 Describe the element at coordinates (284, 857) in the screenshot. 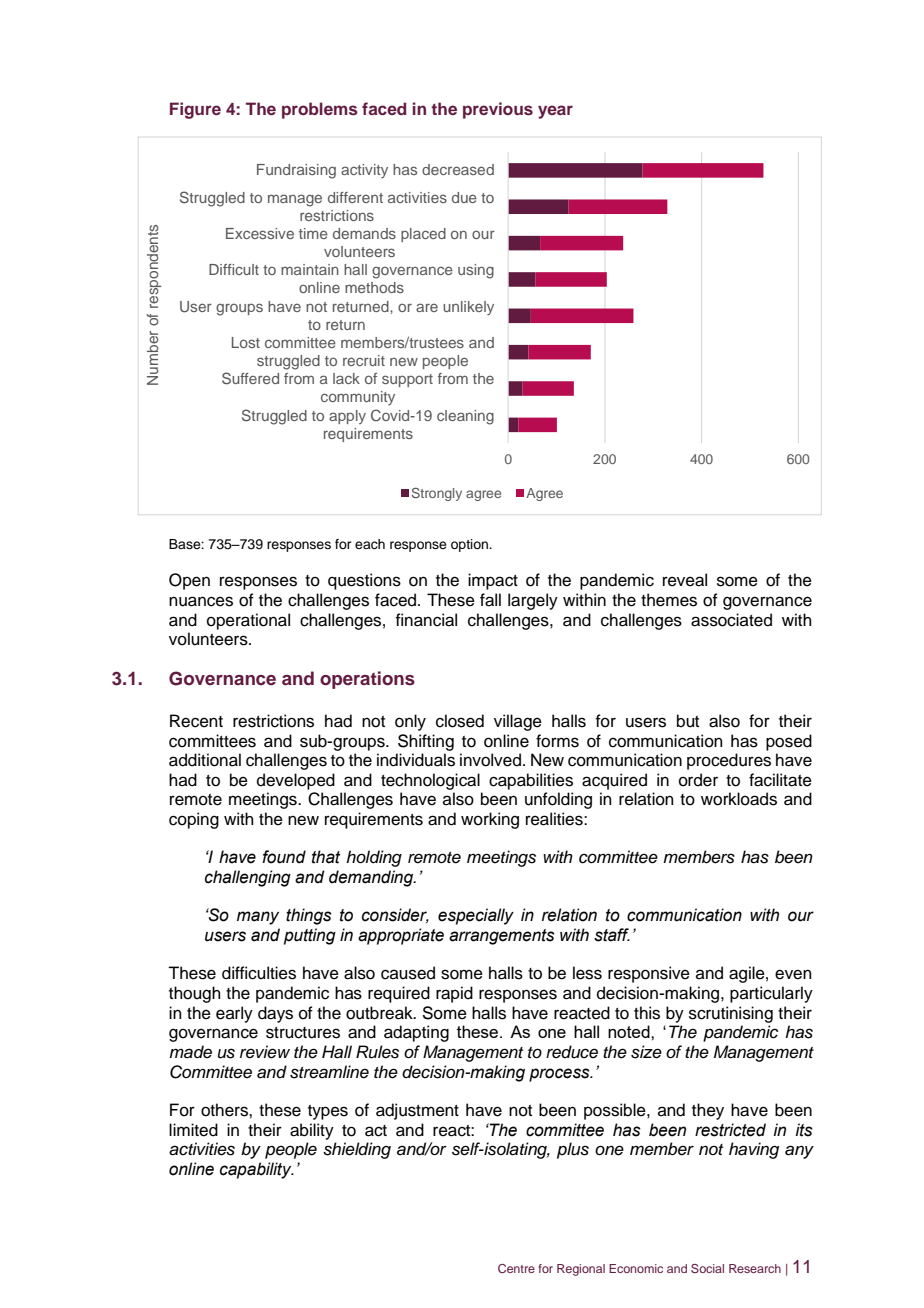

I see `found` at that location.
